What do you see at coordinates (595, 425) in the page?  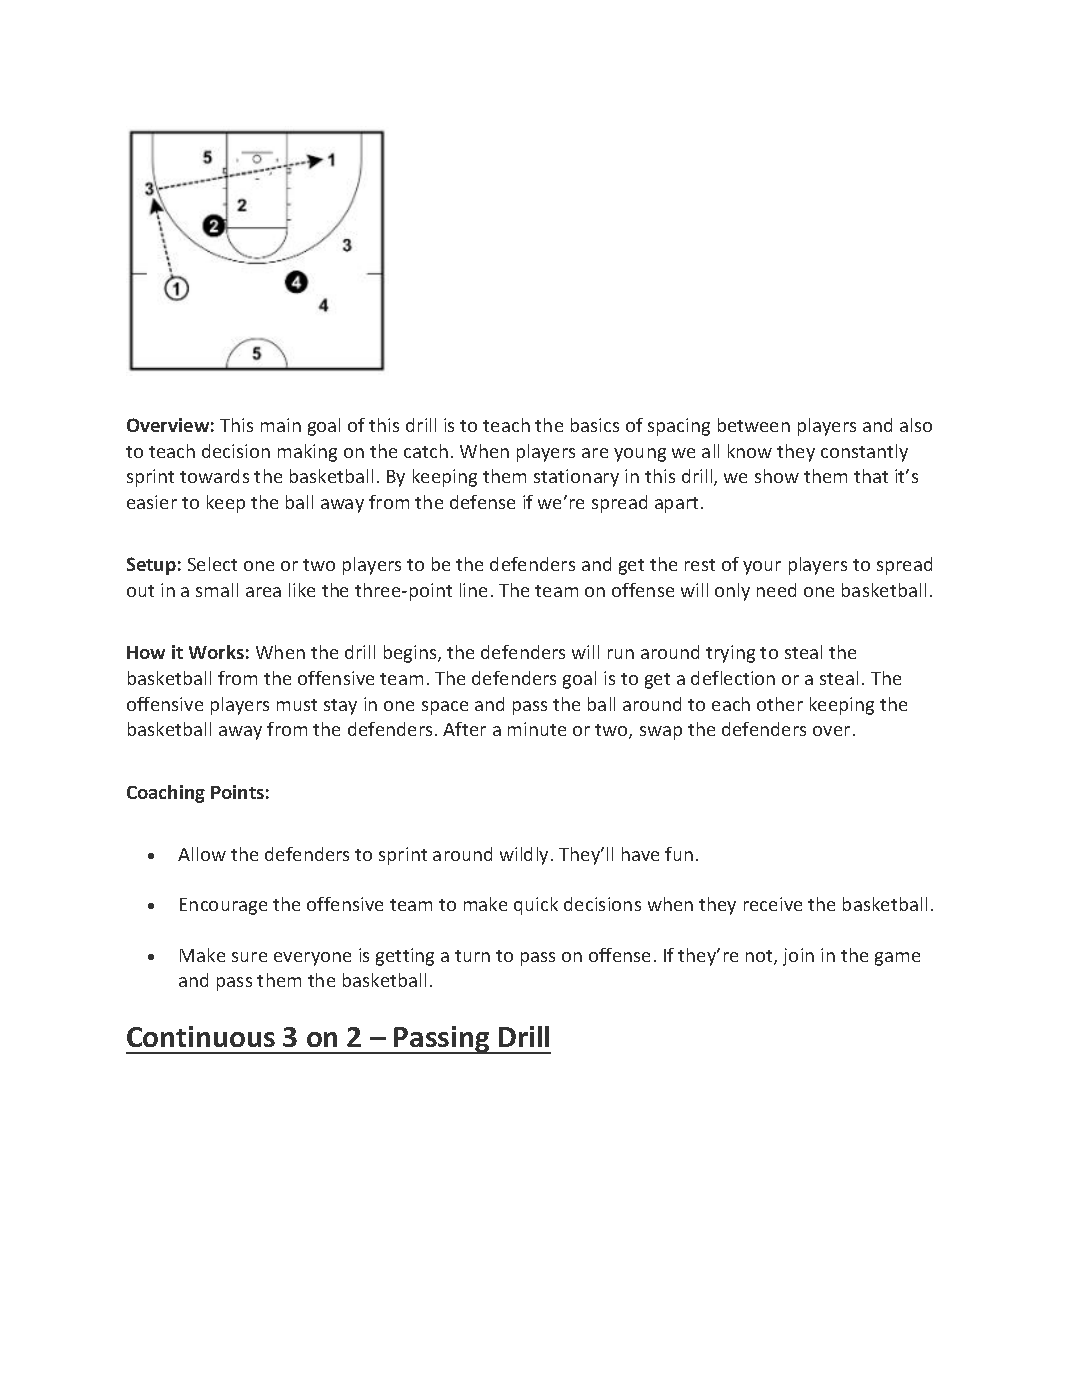 I see `basics` at bounding box center [595, 425].
